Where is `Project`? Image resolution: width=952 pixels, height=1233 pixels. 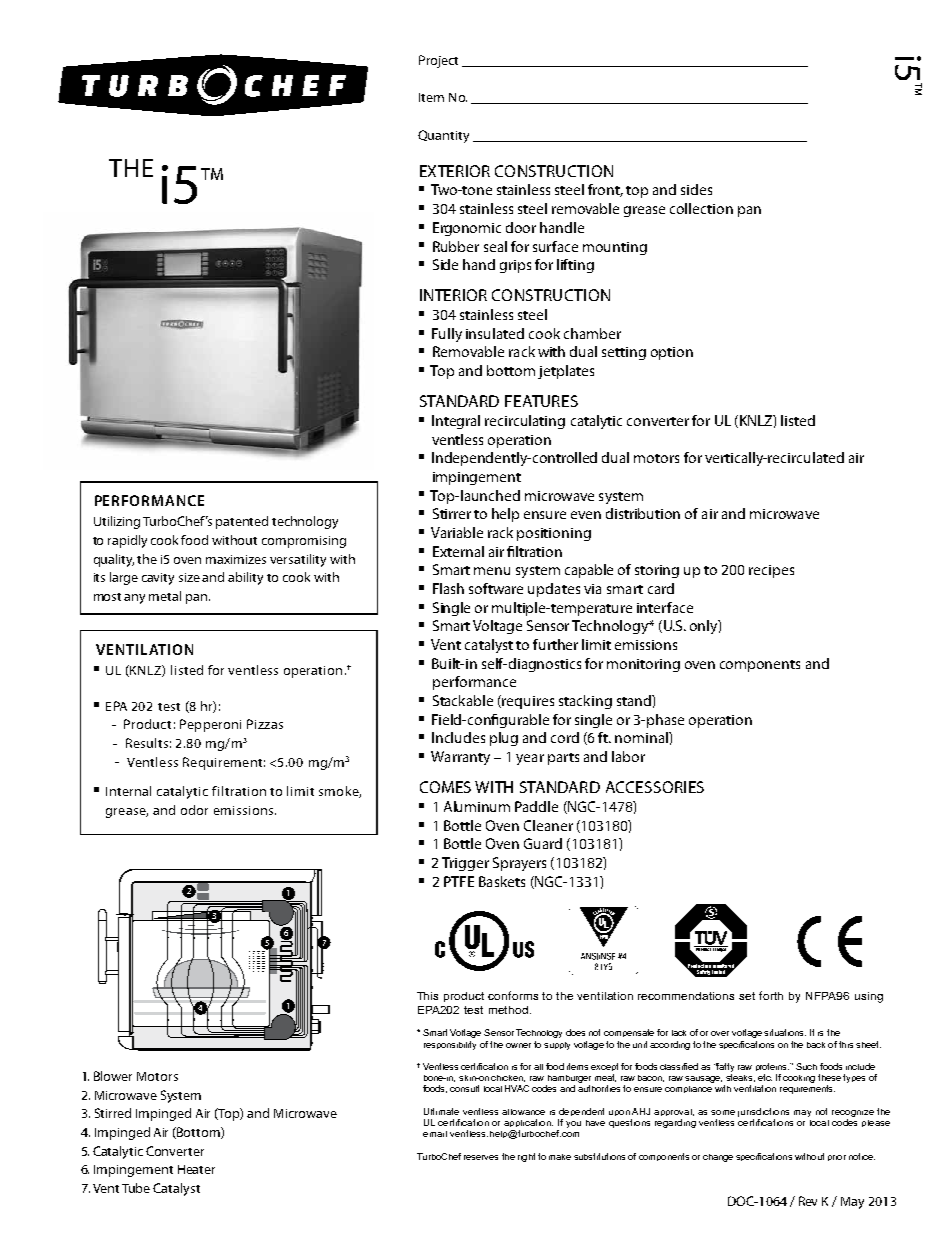 Project is located at coordinates (438, 61).
